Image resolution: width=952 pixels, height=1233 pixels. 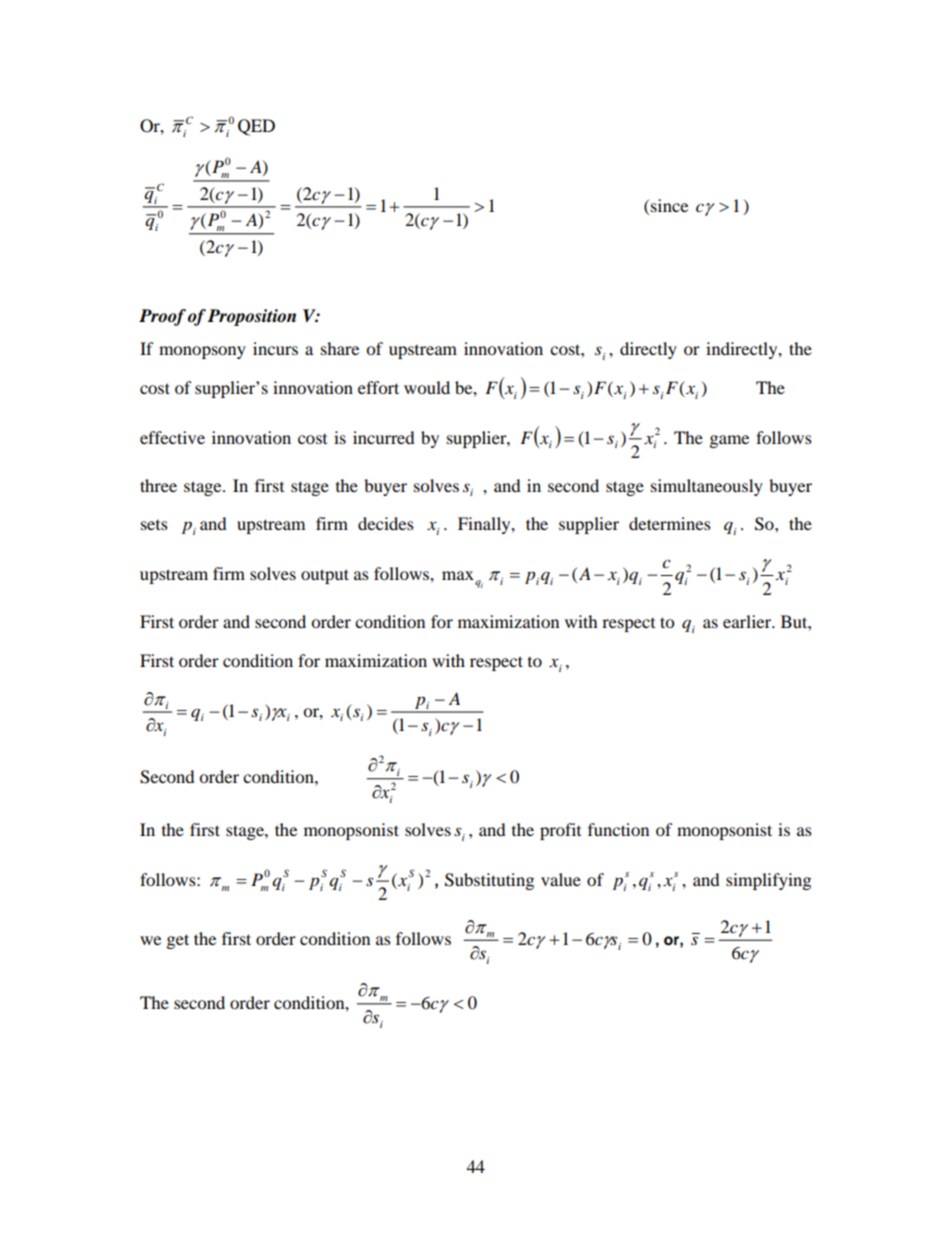 I want to click on decides, so click(x=386, y=523).
